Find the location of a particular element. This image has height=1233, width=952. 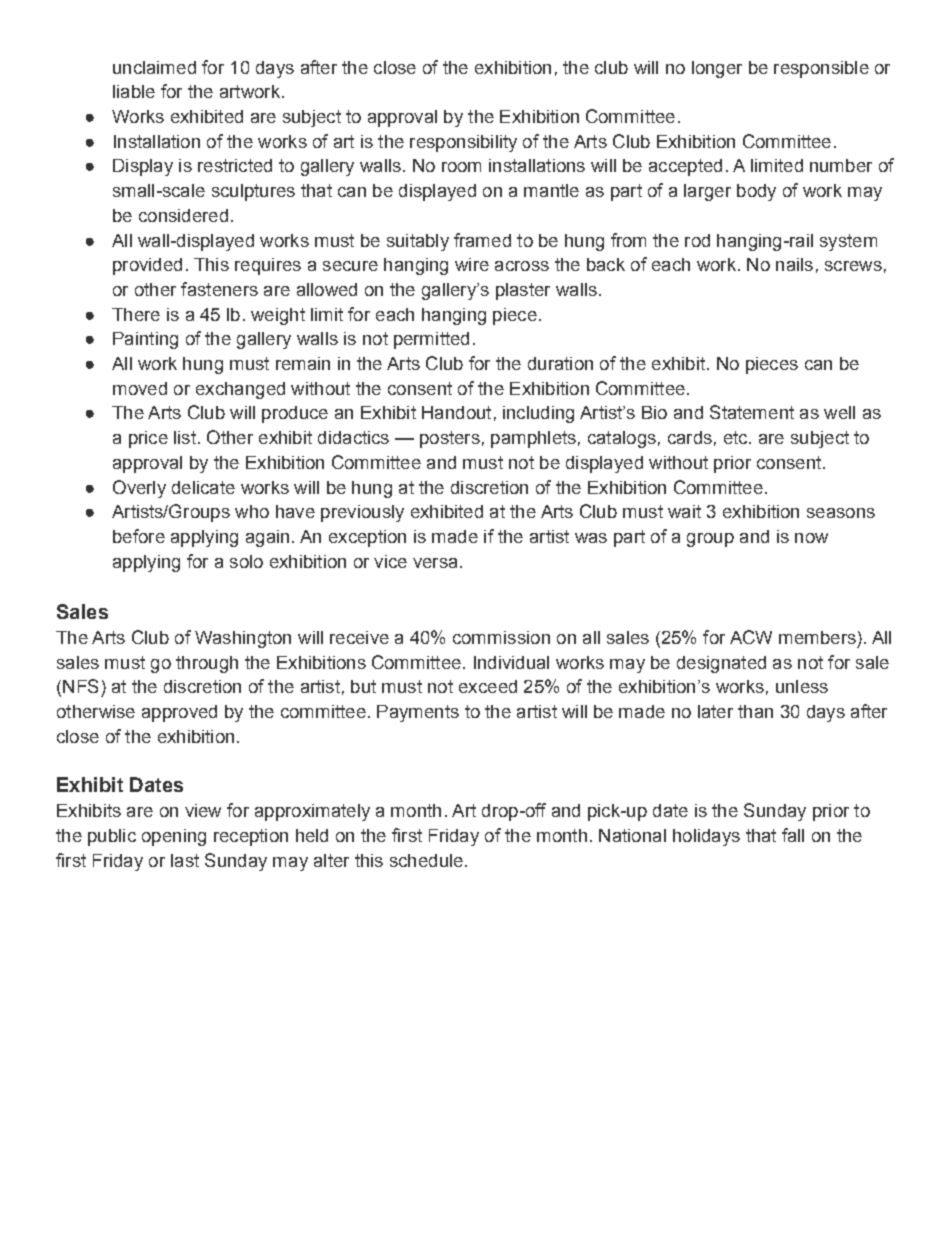

schedule is located at coordinates (426, 860).
